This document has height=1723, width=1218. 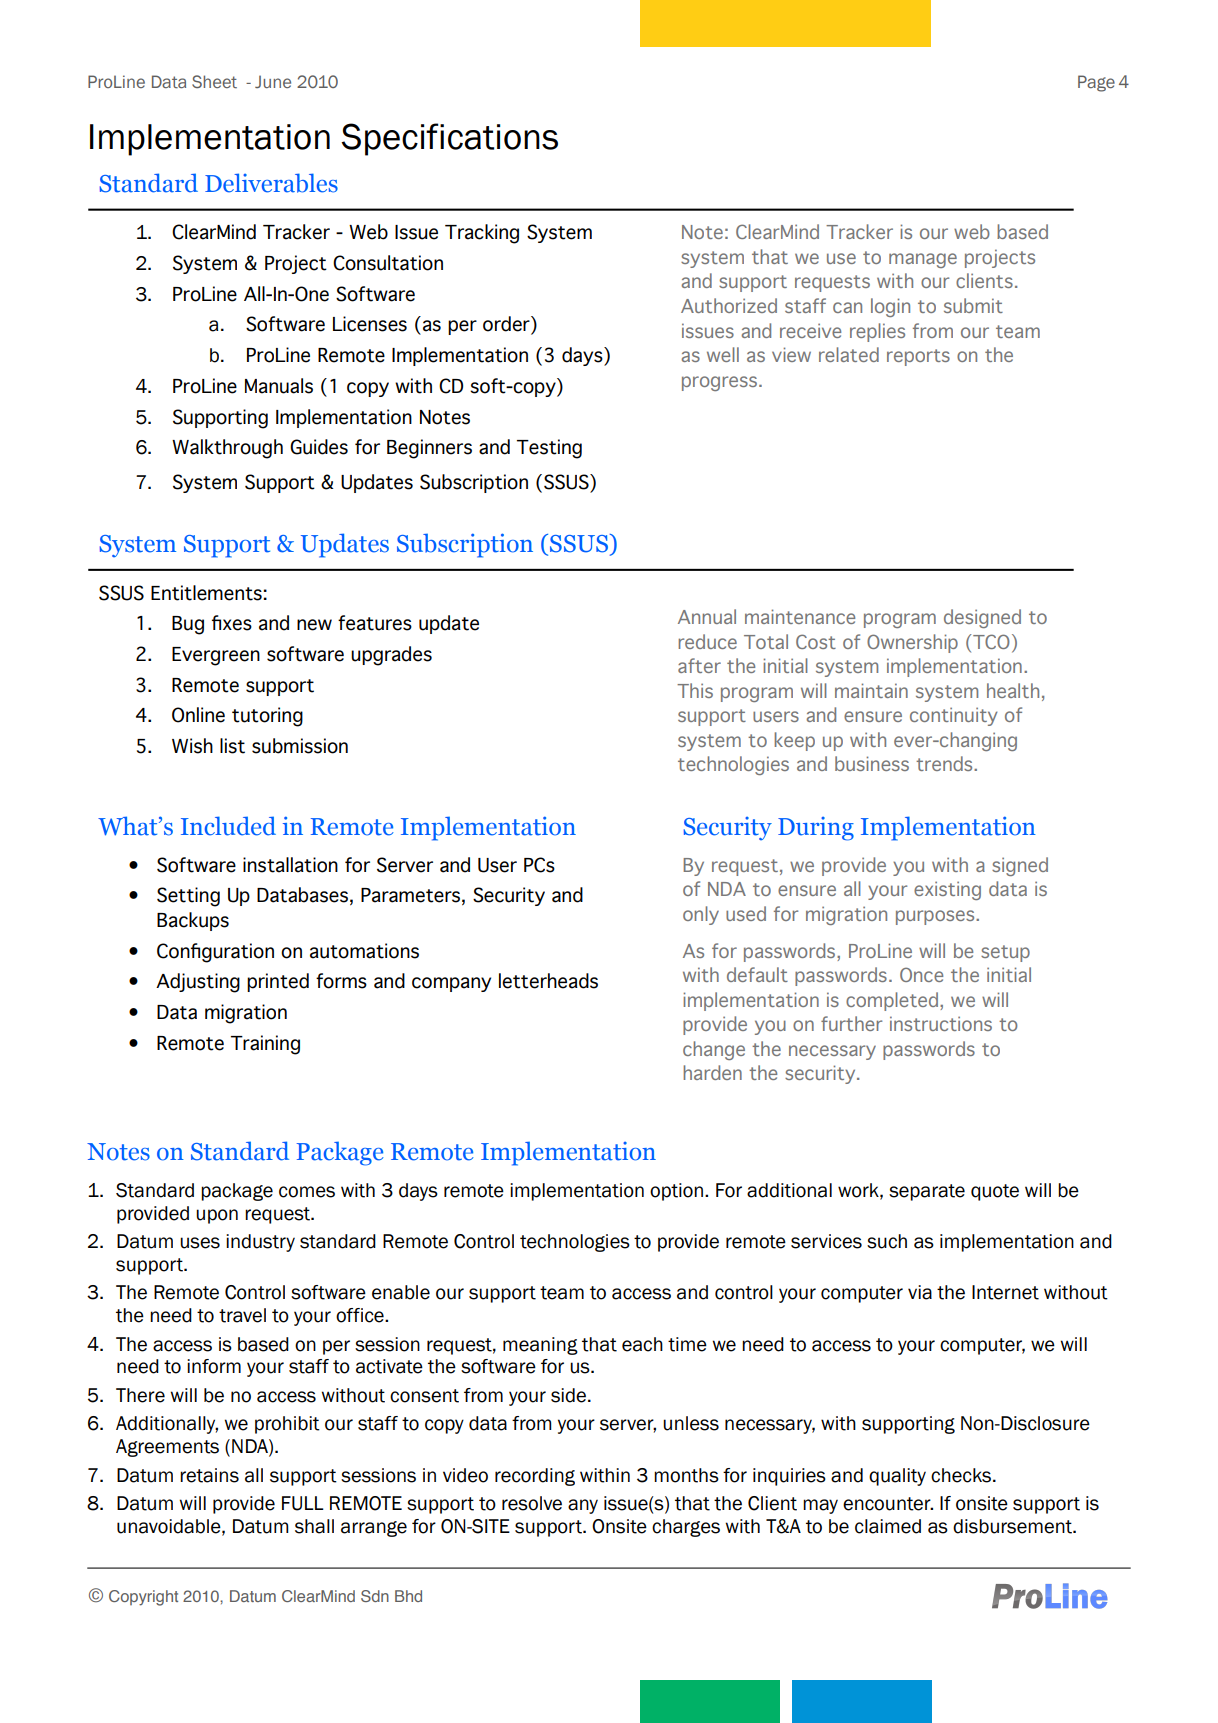 I want to click on tutoring, so click(x=267, y=717).
